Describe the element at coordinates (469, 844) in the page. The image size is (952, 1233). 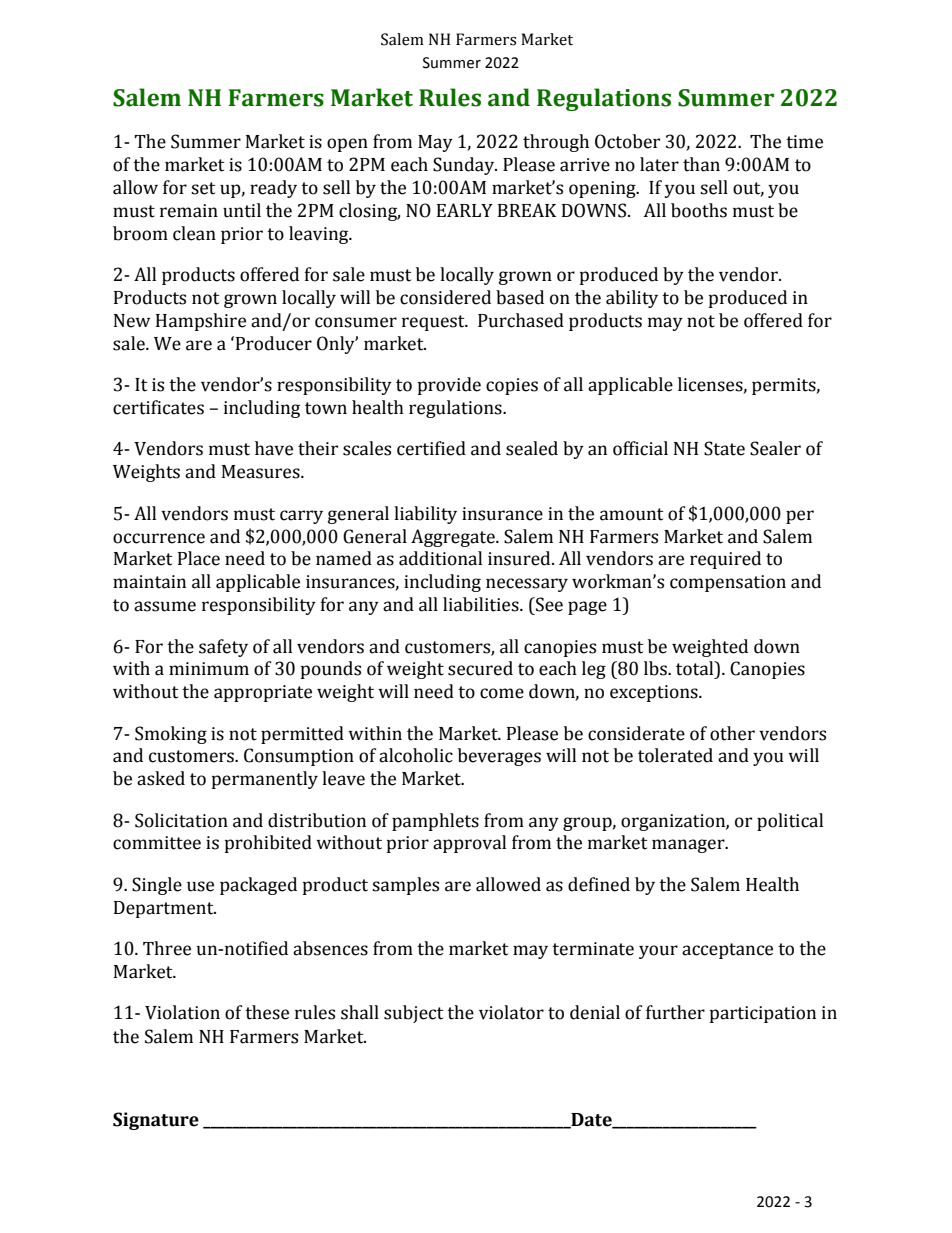
I see `approval` at that location.
